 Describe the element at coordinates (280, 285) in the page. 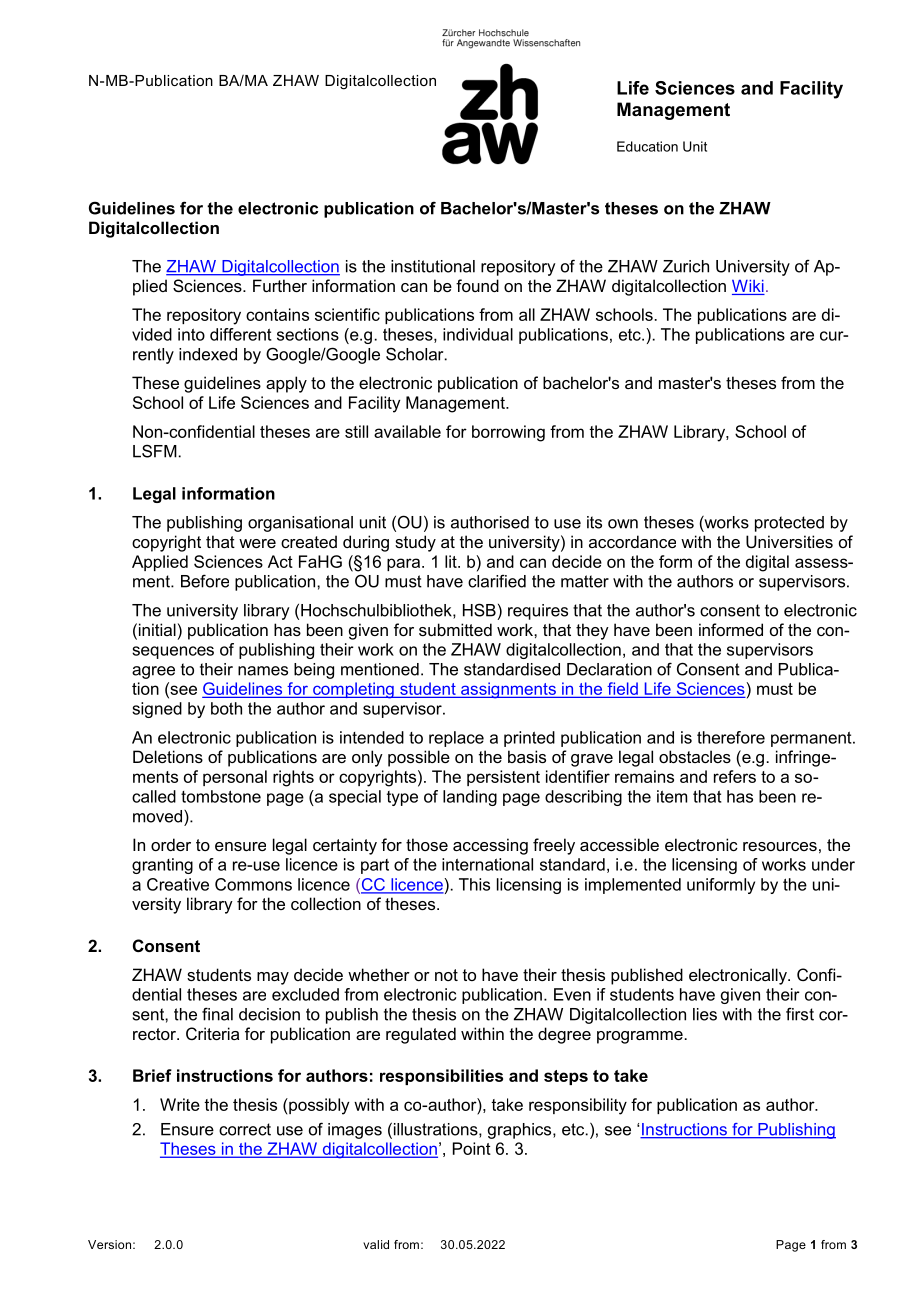

I see `Further` at that location.
